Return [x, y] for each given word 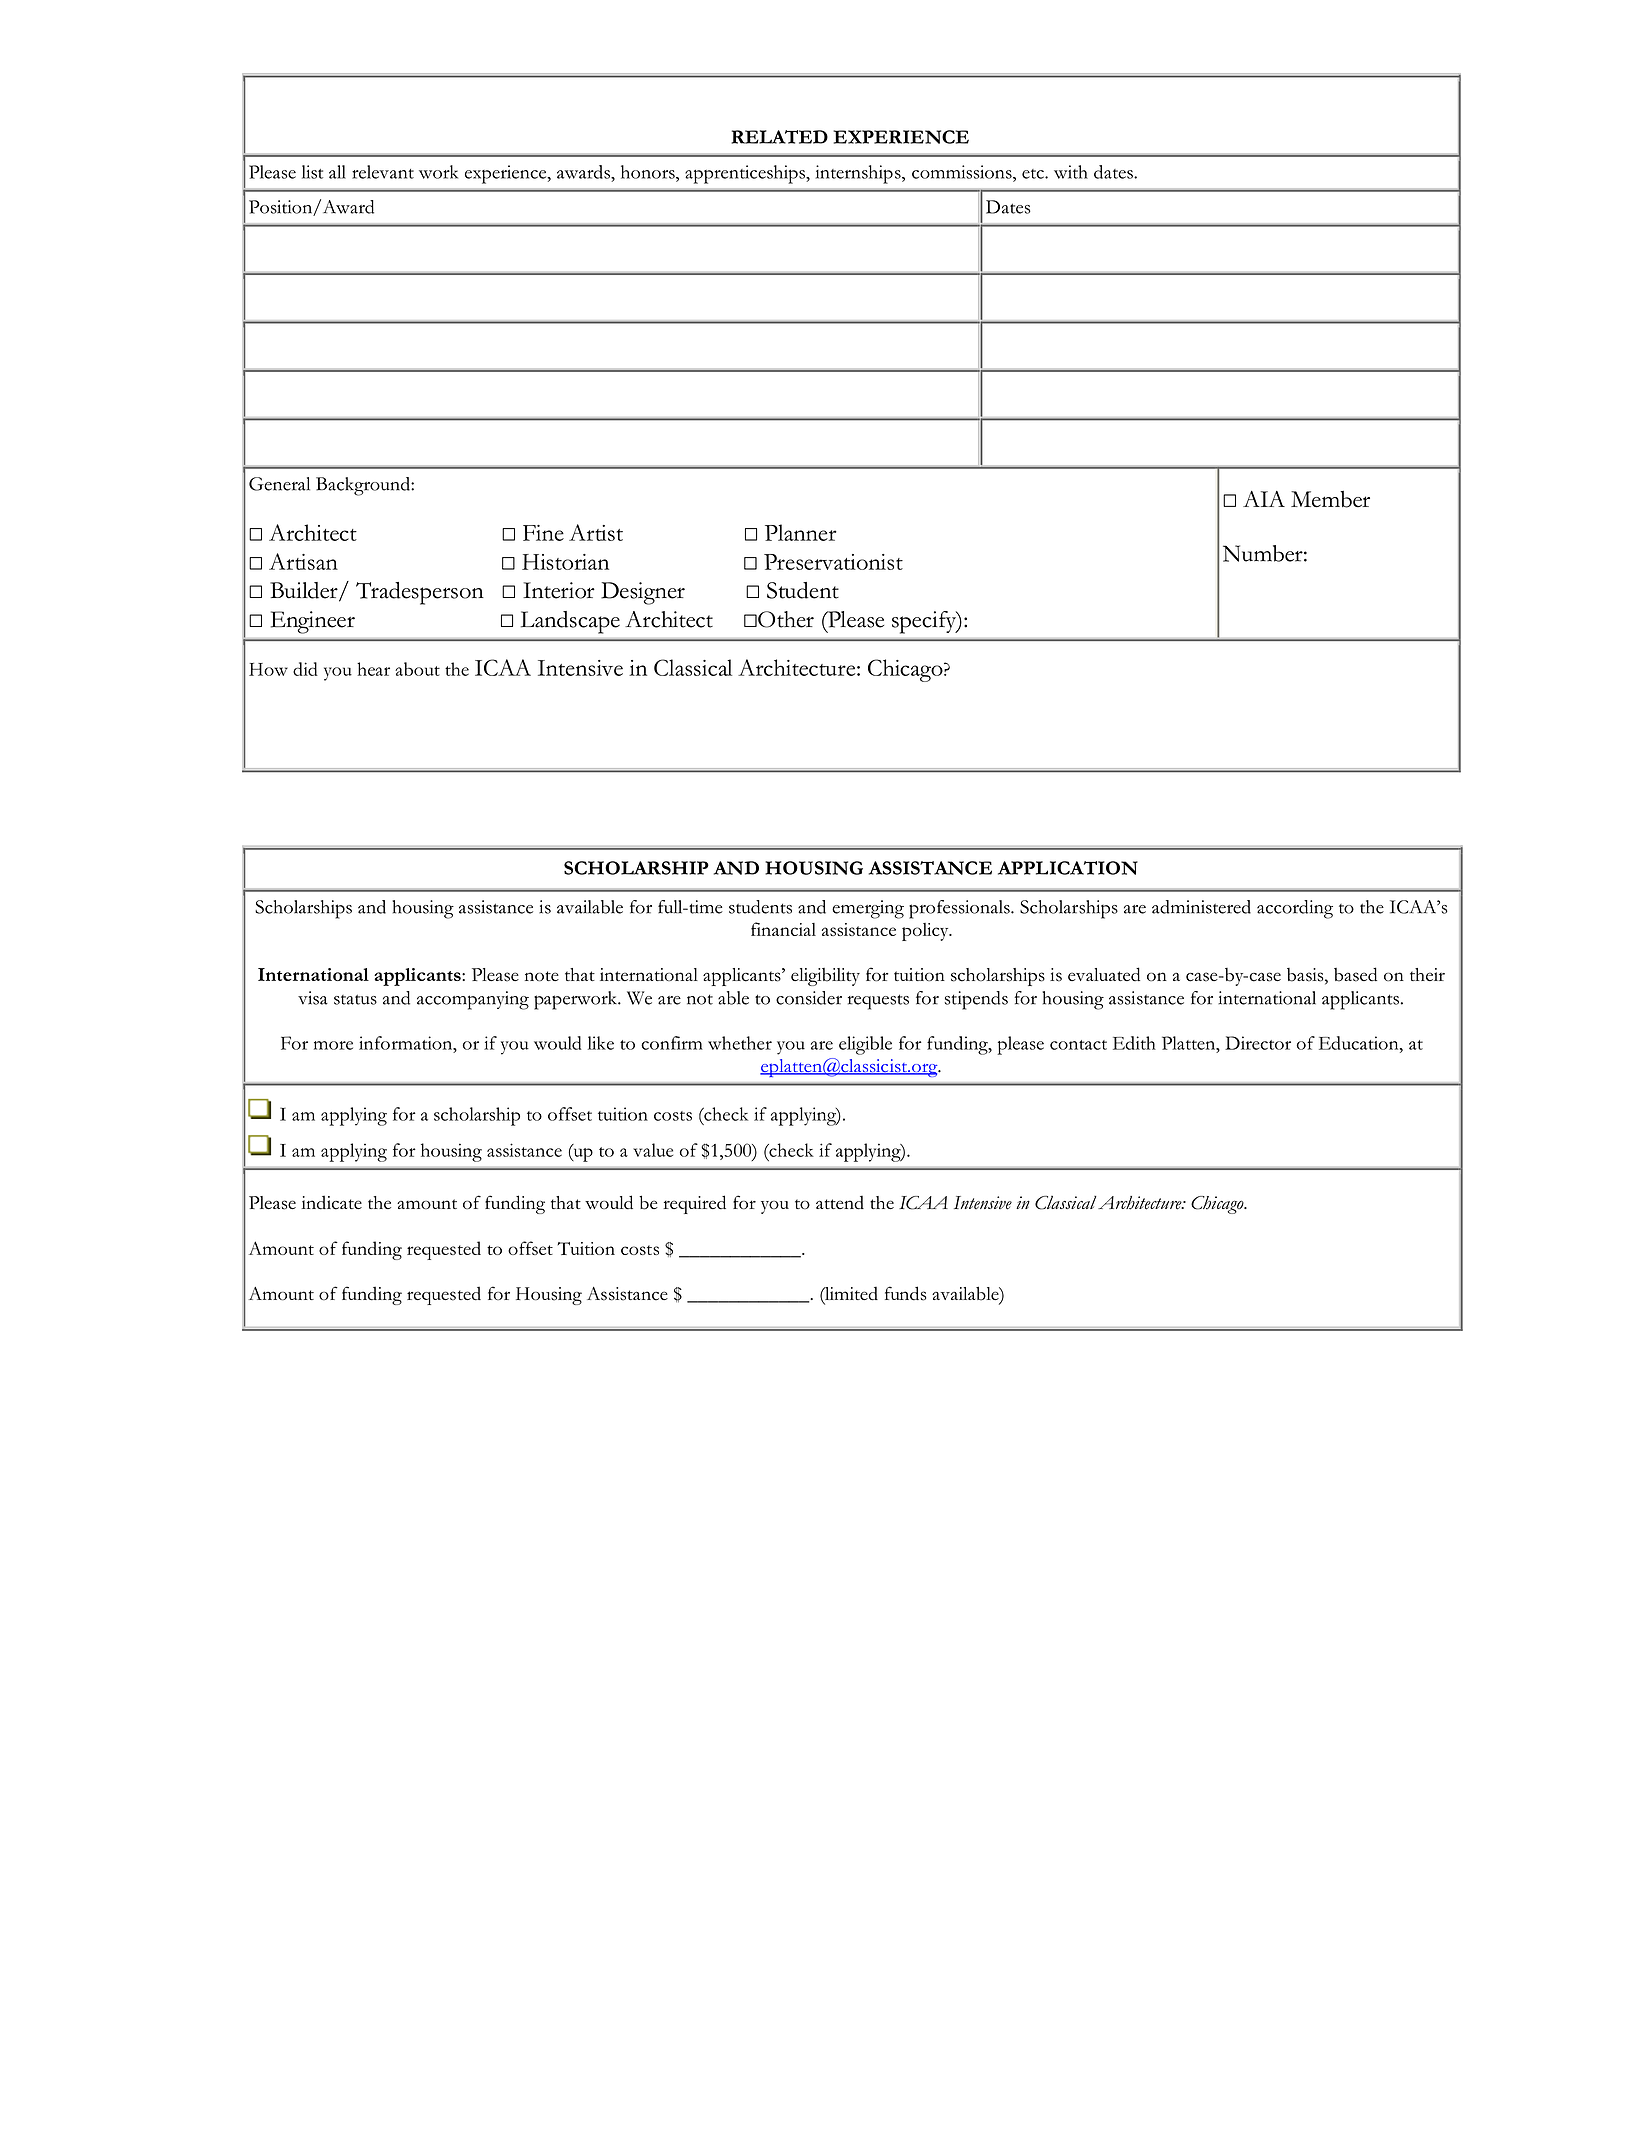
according [1295, 909]
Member [1330, 499]
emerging [868, 909]
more [333, 1045]
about [417, 669]
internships [859, 174]
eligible [865, 1045]
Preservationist [833, 562]
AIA [1264, 499]
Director [1258, 1043]
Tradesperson [420, 593]
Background [364, 486]
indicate [332, 1202]
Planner [801, 532]
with [1071, 172]
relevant [383, 172]
